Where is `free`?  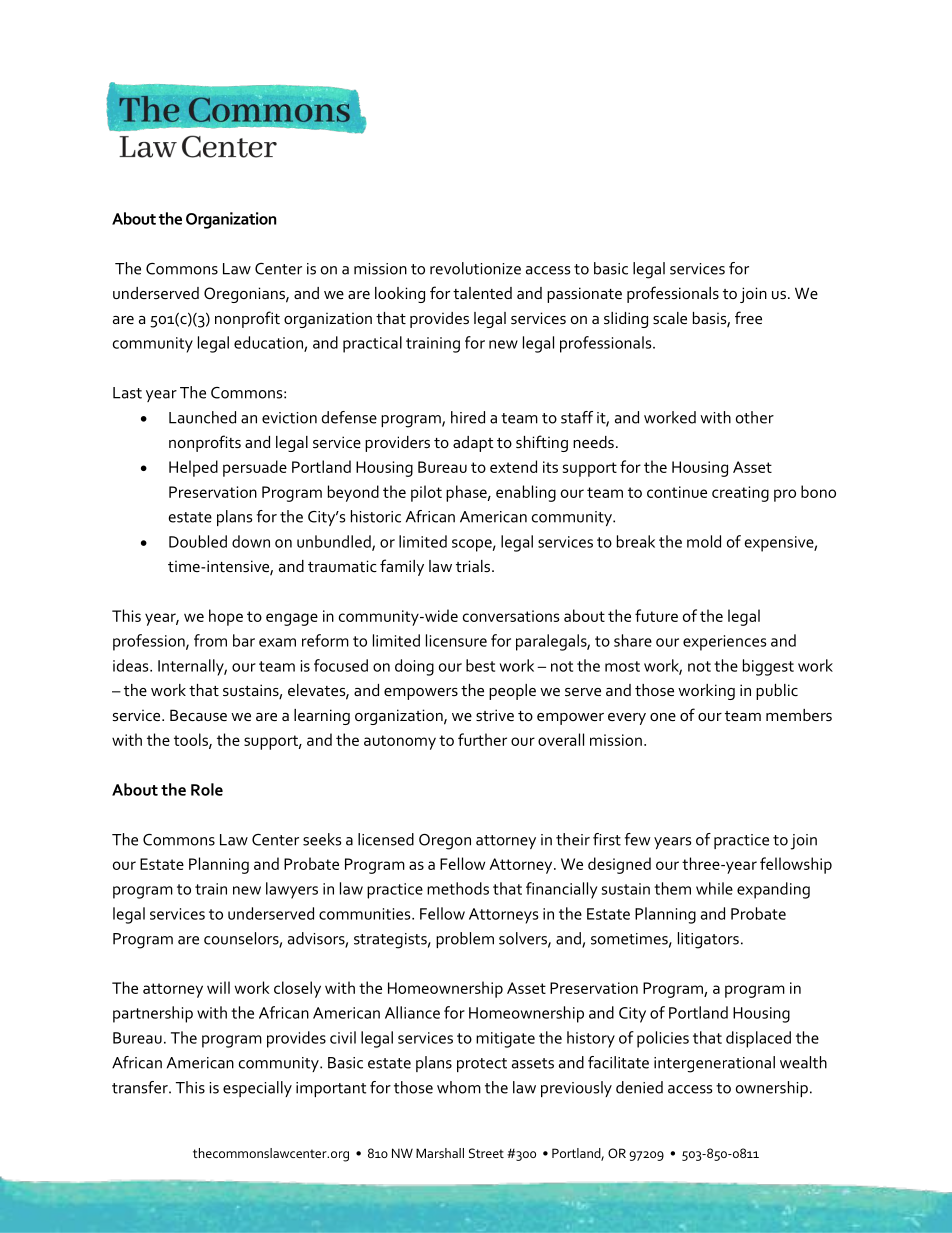
free is located at coordinates (748, 317).
